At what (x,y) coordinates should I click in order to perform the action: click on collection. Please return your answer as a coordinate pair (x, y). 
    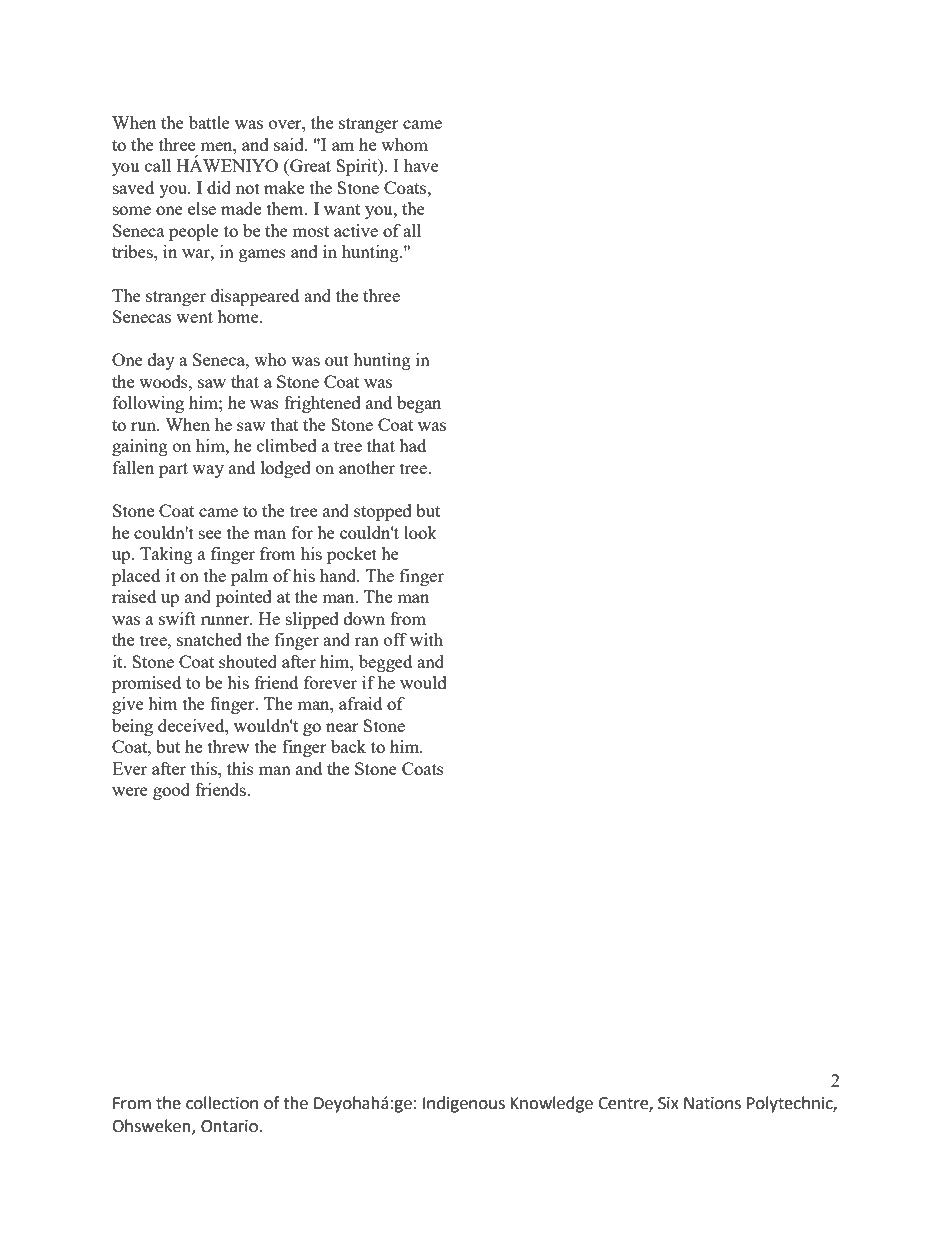
    Looking at the image, I should click on (222, 1103).
